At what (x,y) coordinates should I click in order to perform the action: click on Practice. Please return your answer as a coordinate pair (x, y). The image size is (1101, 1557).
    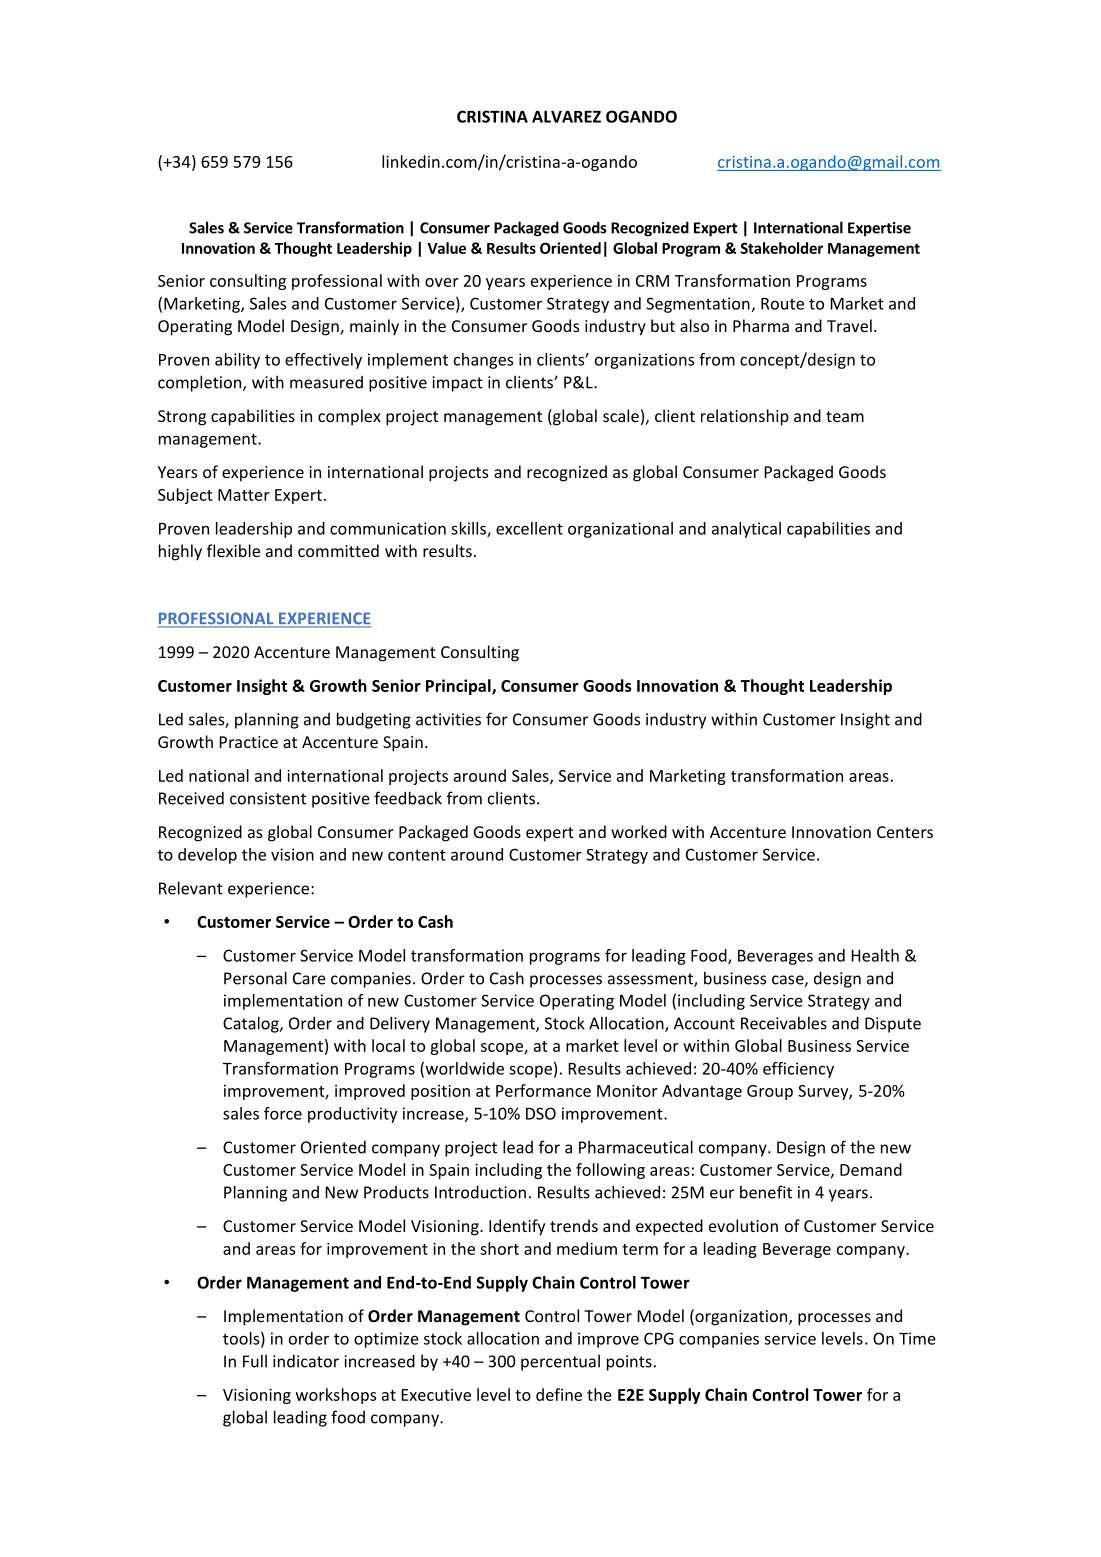
    Looking at the image, I should click on (248, 742).
